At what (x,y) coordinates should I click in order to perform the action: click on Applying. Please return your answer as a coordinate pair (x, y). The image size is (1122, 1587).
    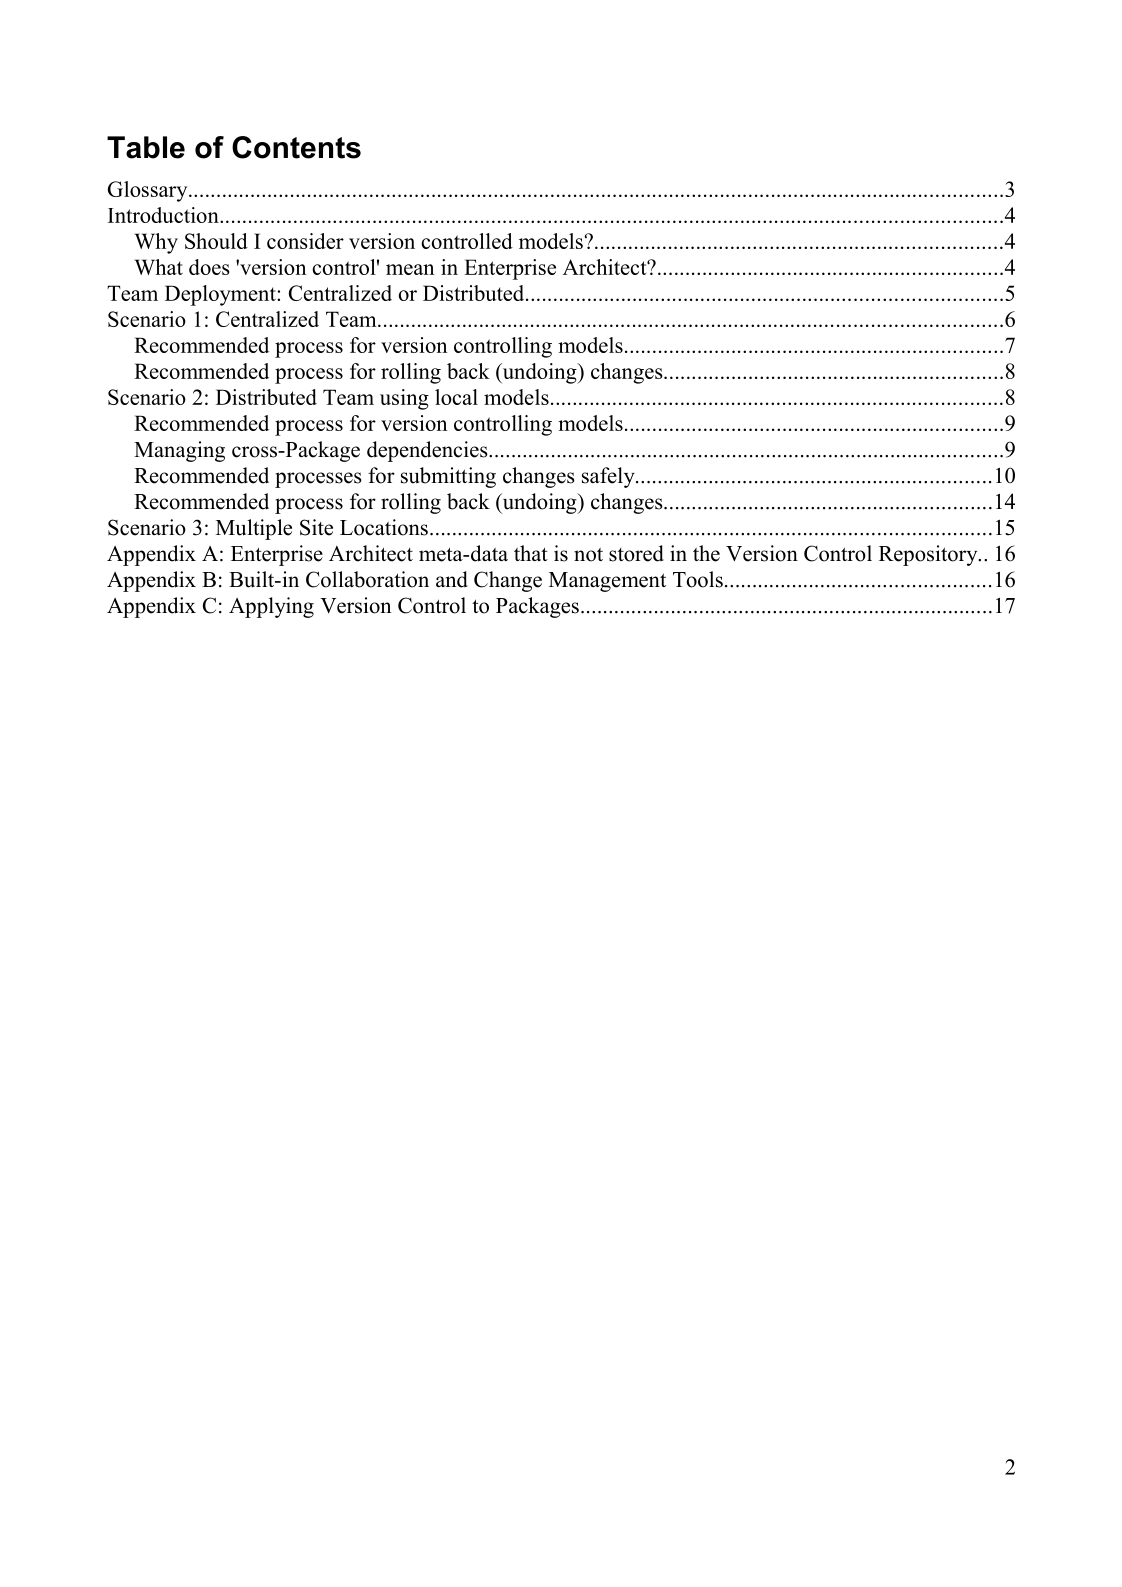
    Looking at the image, I should click on (271, 607).
